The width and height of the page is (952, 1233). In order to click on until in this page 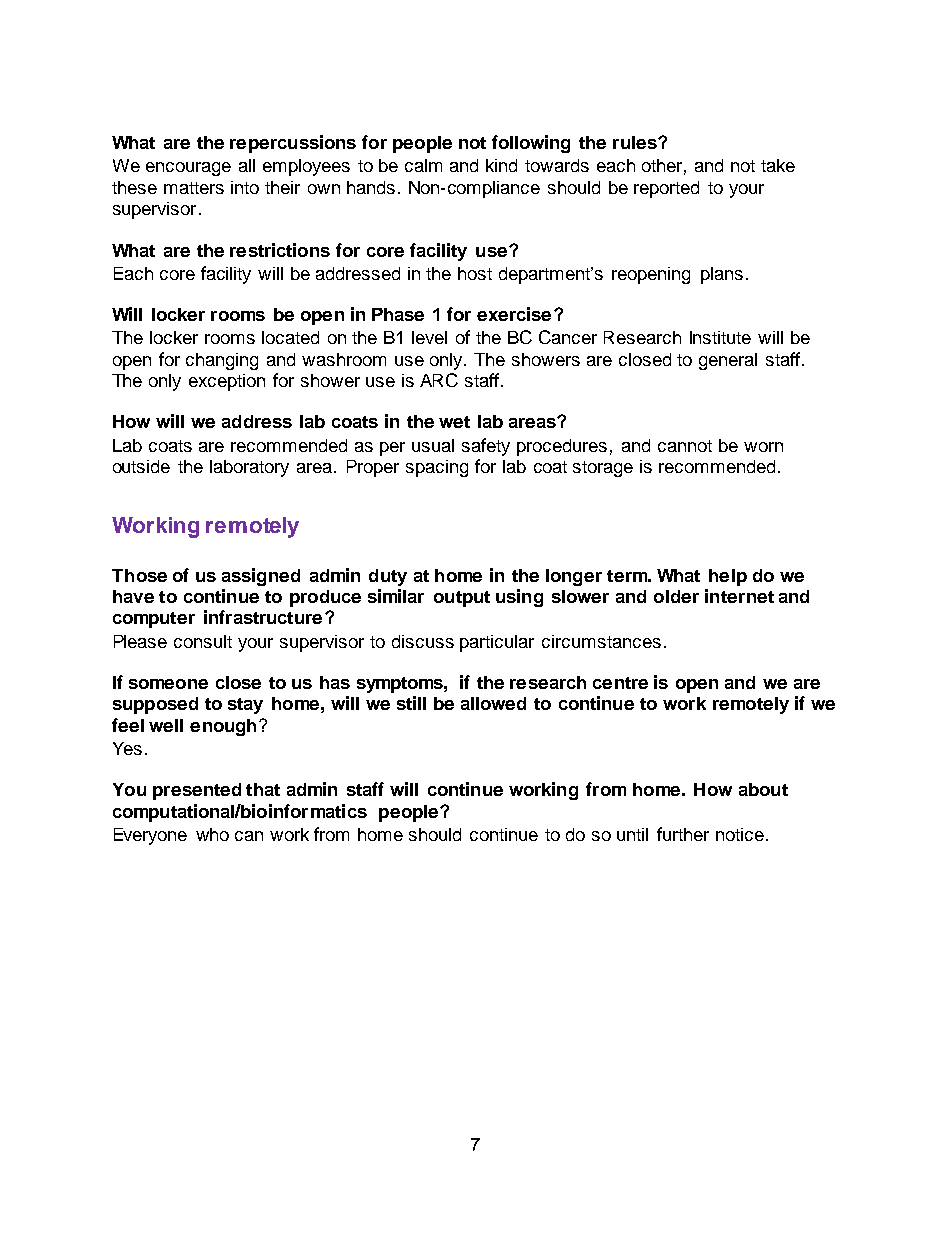, I will do `click(632, 834)`.
